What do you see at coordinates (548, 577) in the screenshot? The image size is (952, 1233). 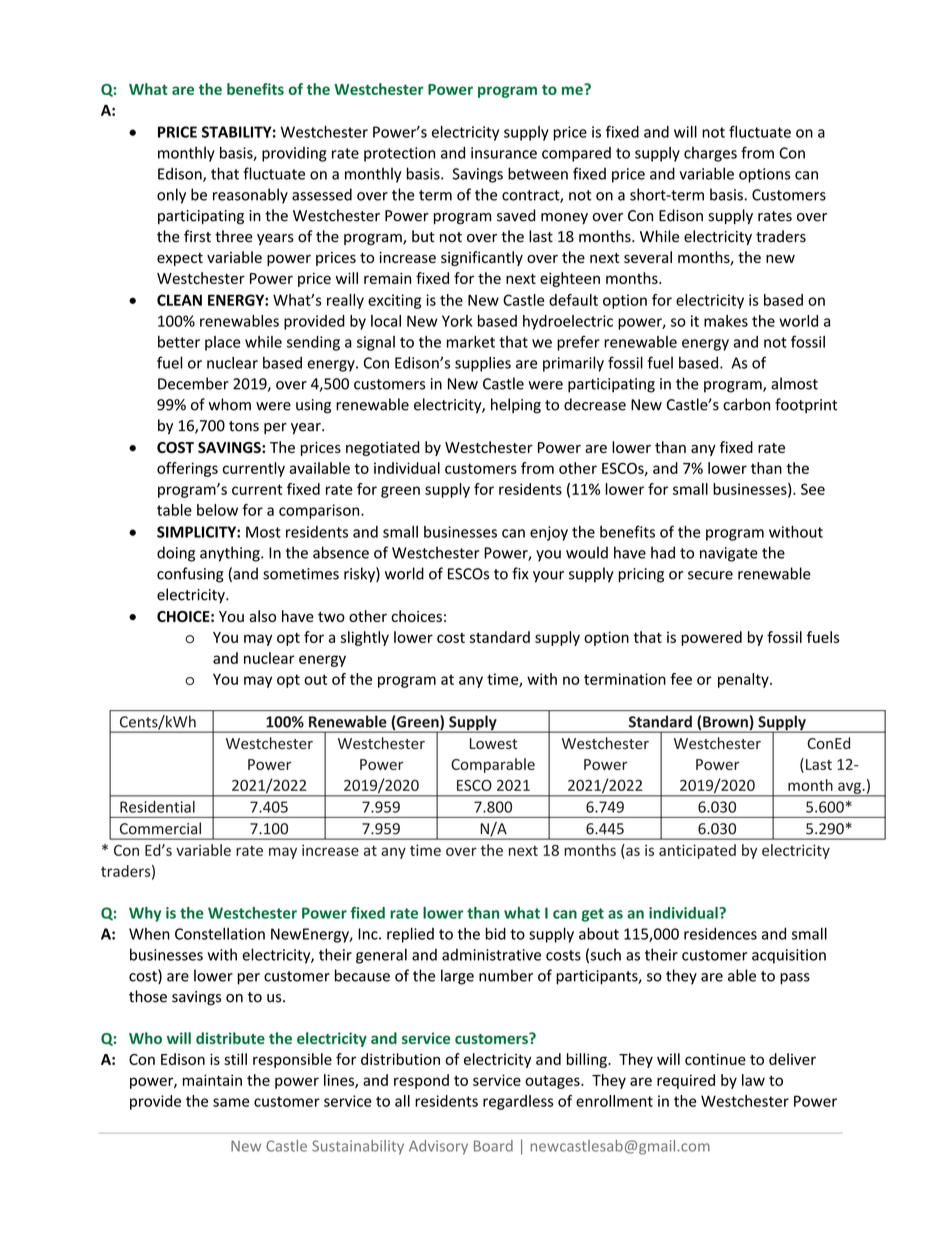 I see `your` at bounding box center [548, 577].
